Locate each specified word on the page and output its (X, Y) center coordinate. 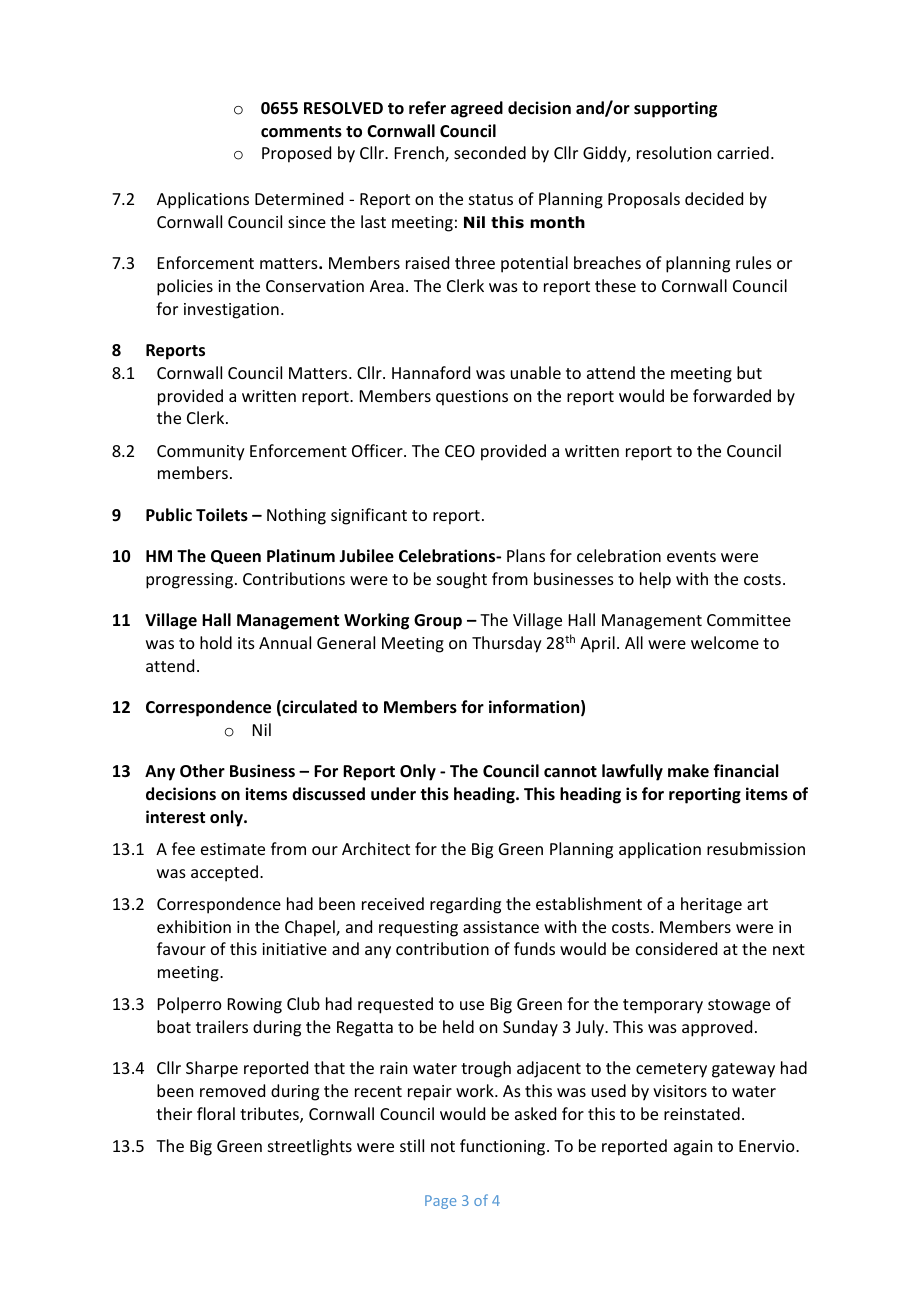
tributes (270, 1115)
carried (743, 152)
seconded (490, 152)
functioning (504, 1147)
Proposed (296, 154)
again (693, 1148)
